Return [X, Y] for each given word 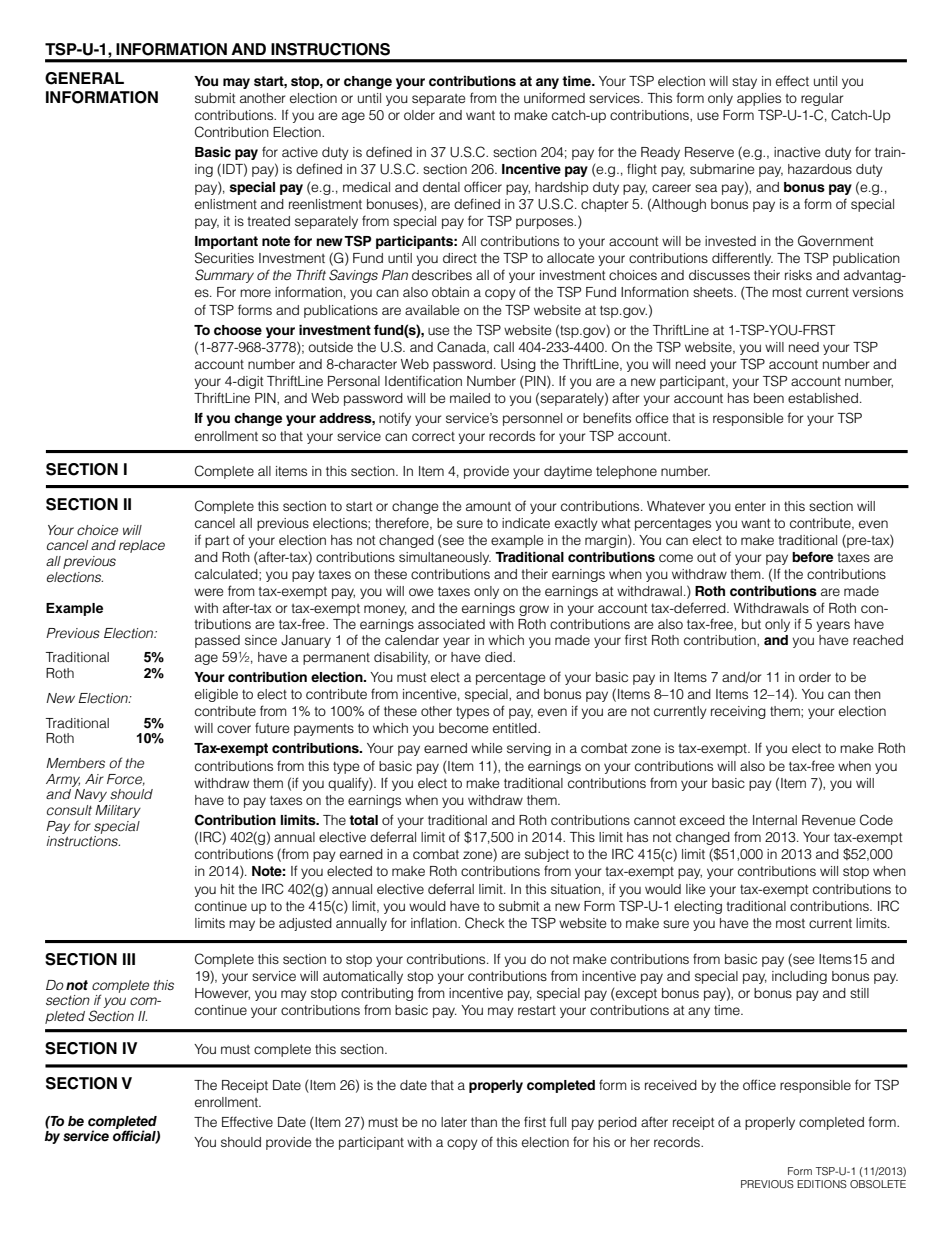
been [769, 398]
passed [217, 641]
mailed [470, 398]
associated [451, 624]
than [484, 1122]
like [695, 889]
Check [485, 923]
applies [759, 99]
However [222, 994]
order [815, 677]
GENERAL [84, 78]
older [419, 115]
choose [238, 330]
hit [228, 889]
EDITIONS [822, 1184]
